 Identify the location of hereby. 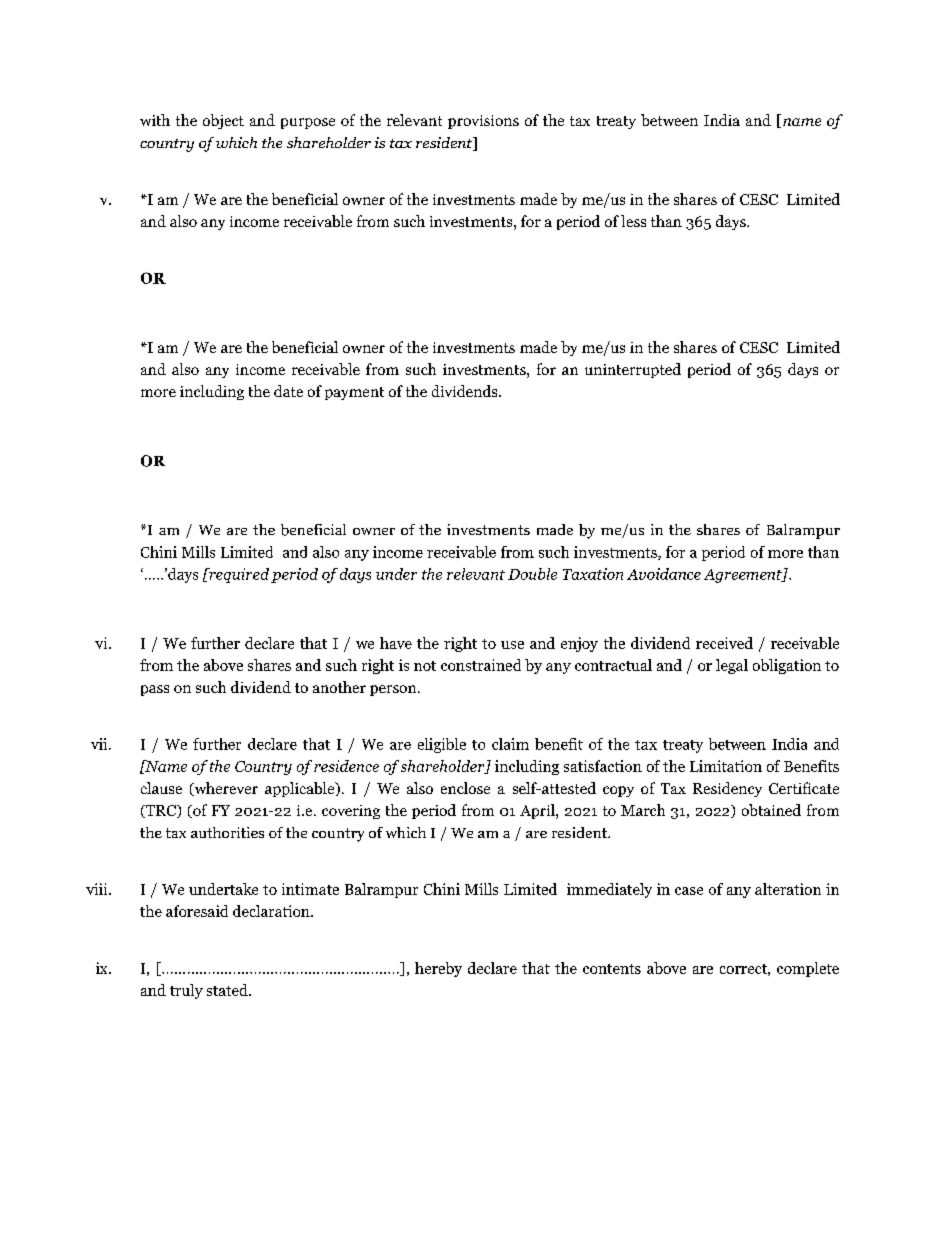
(438, 969).
